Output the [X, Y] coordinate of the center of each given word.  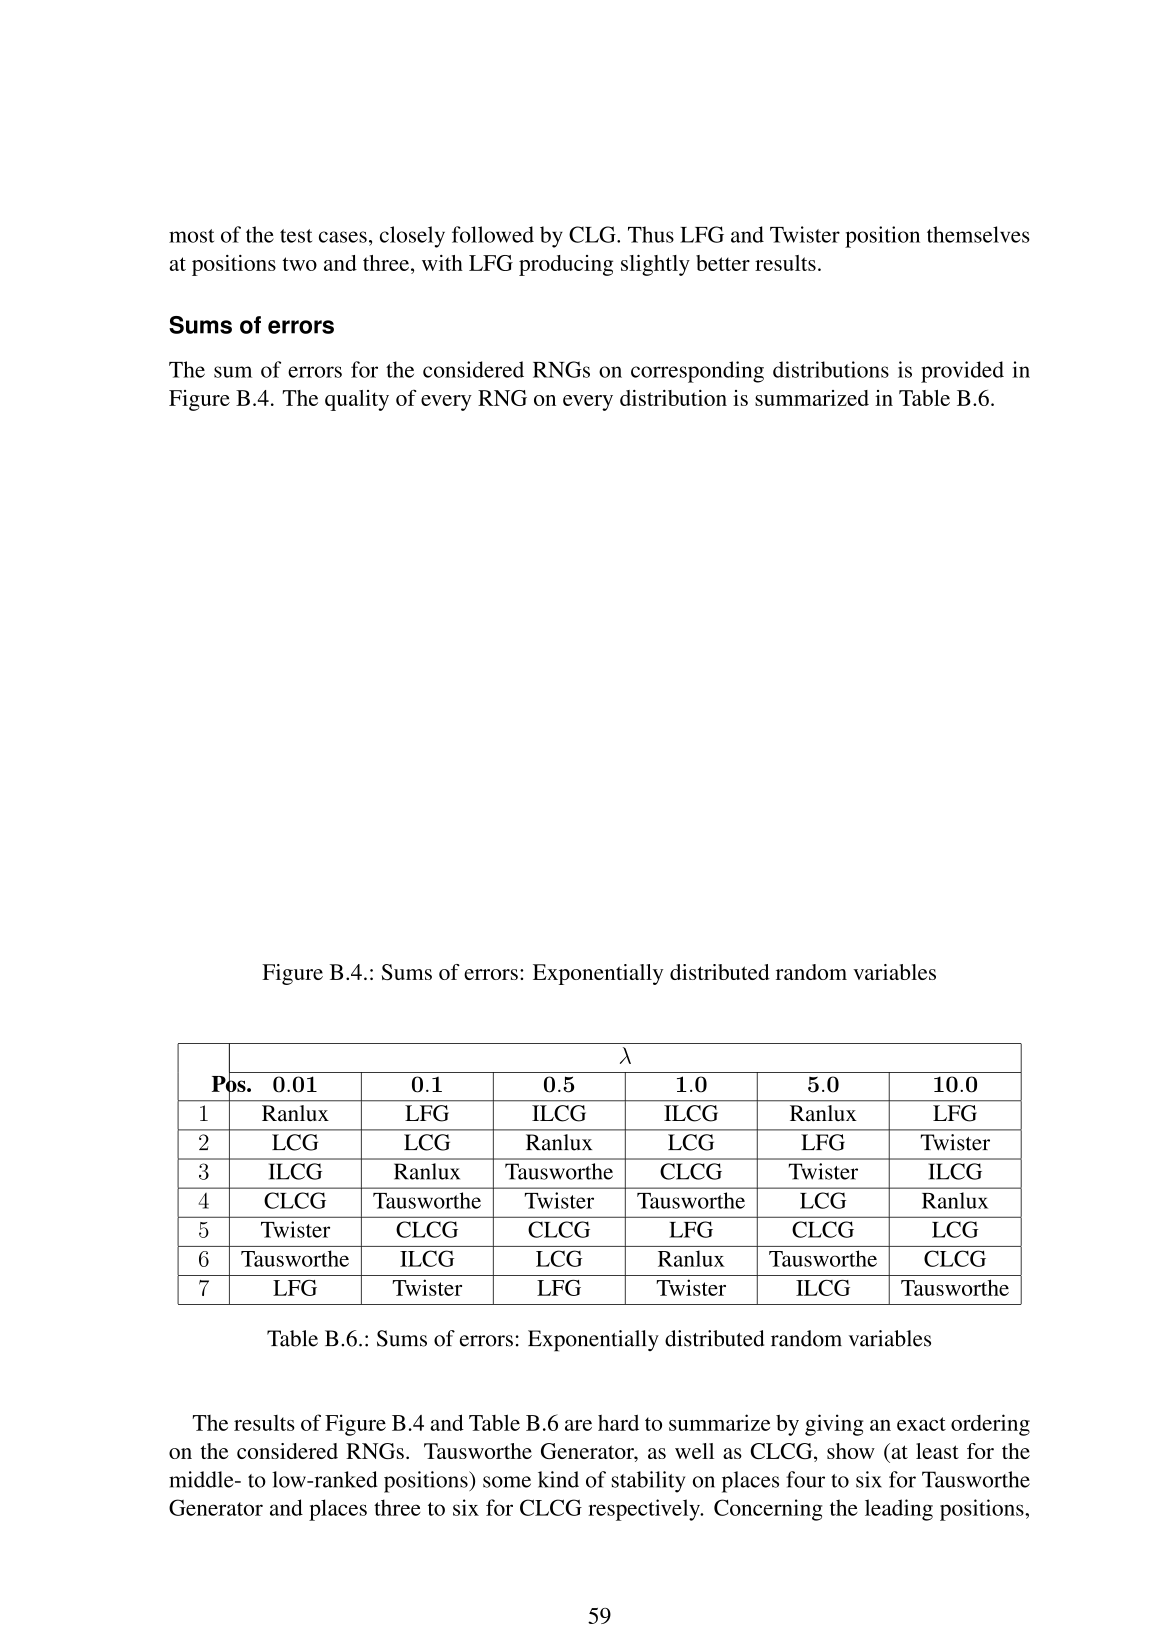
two [299, 264]
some [507, 1482]
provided [962, 372]
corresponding [697, 372]
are [578, 1425]
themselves [978, 234]
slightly [655, 265]
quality [357, 400]
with [442, 263]
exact [921, 1424]
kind [558, 1479]
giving [834, 1425]
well [694, 1451]
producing [566, 265]
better [723, 263]
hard [618, 1422]
